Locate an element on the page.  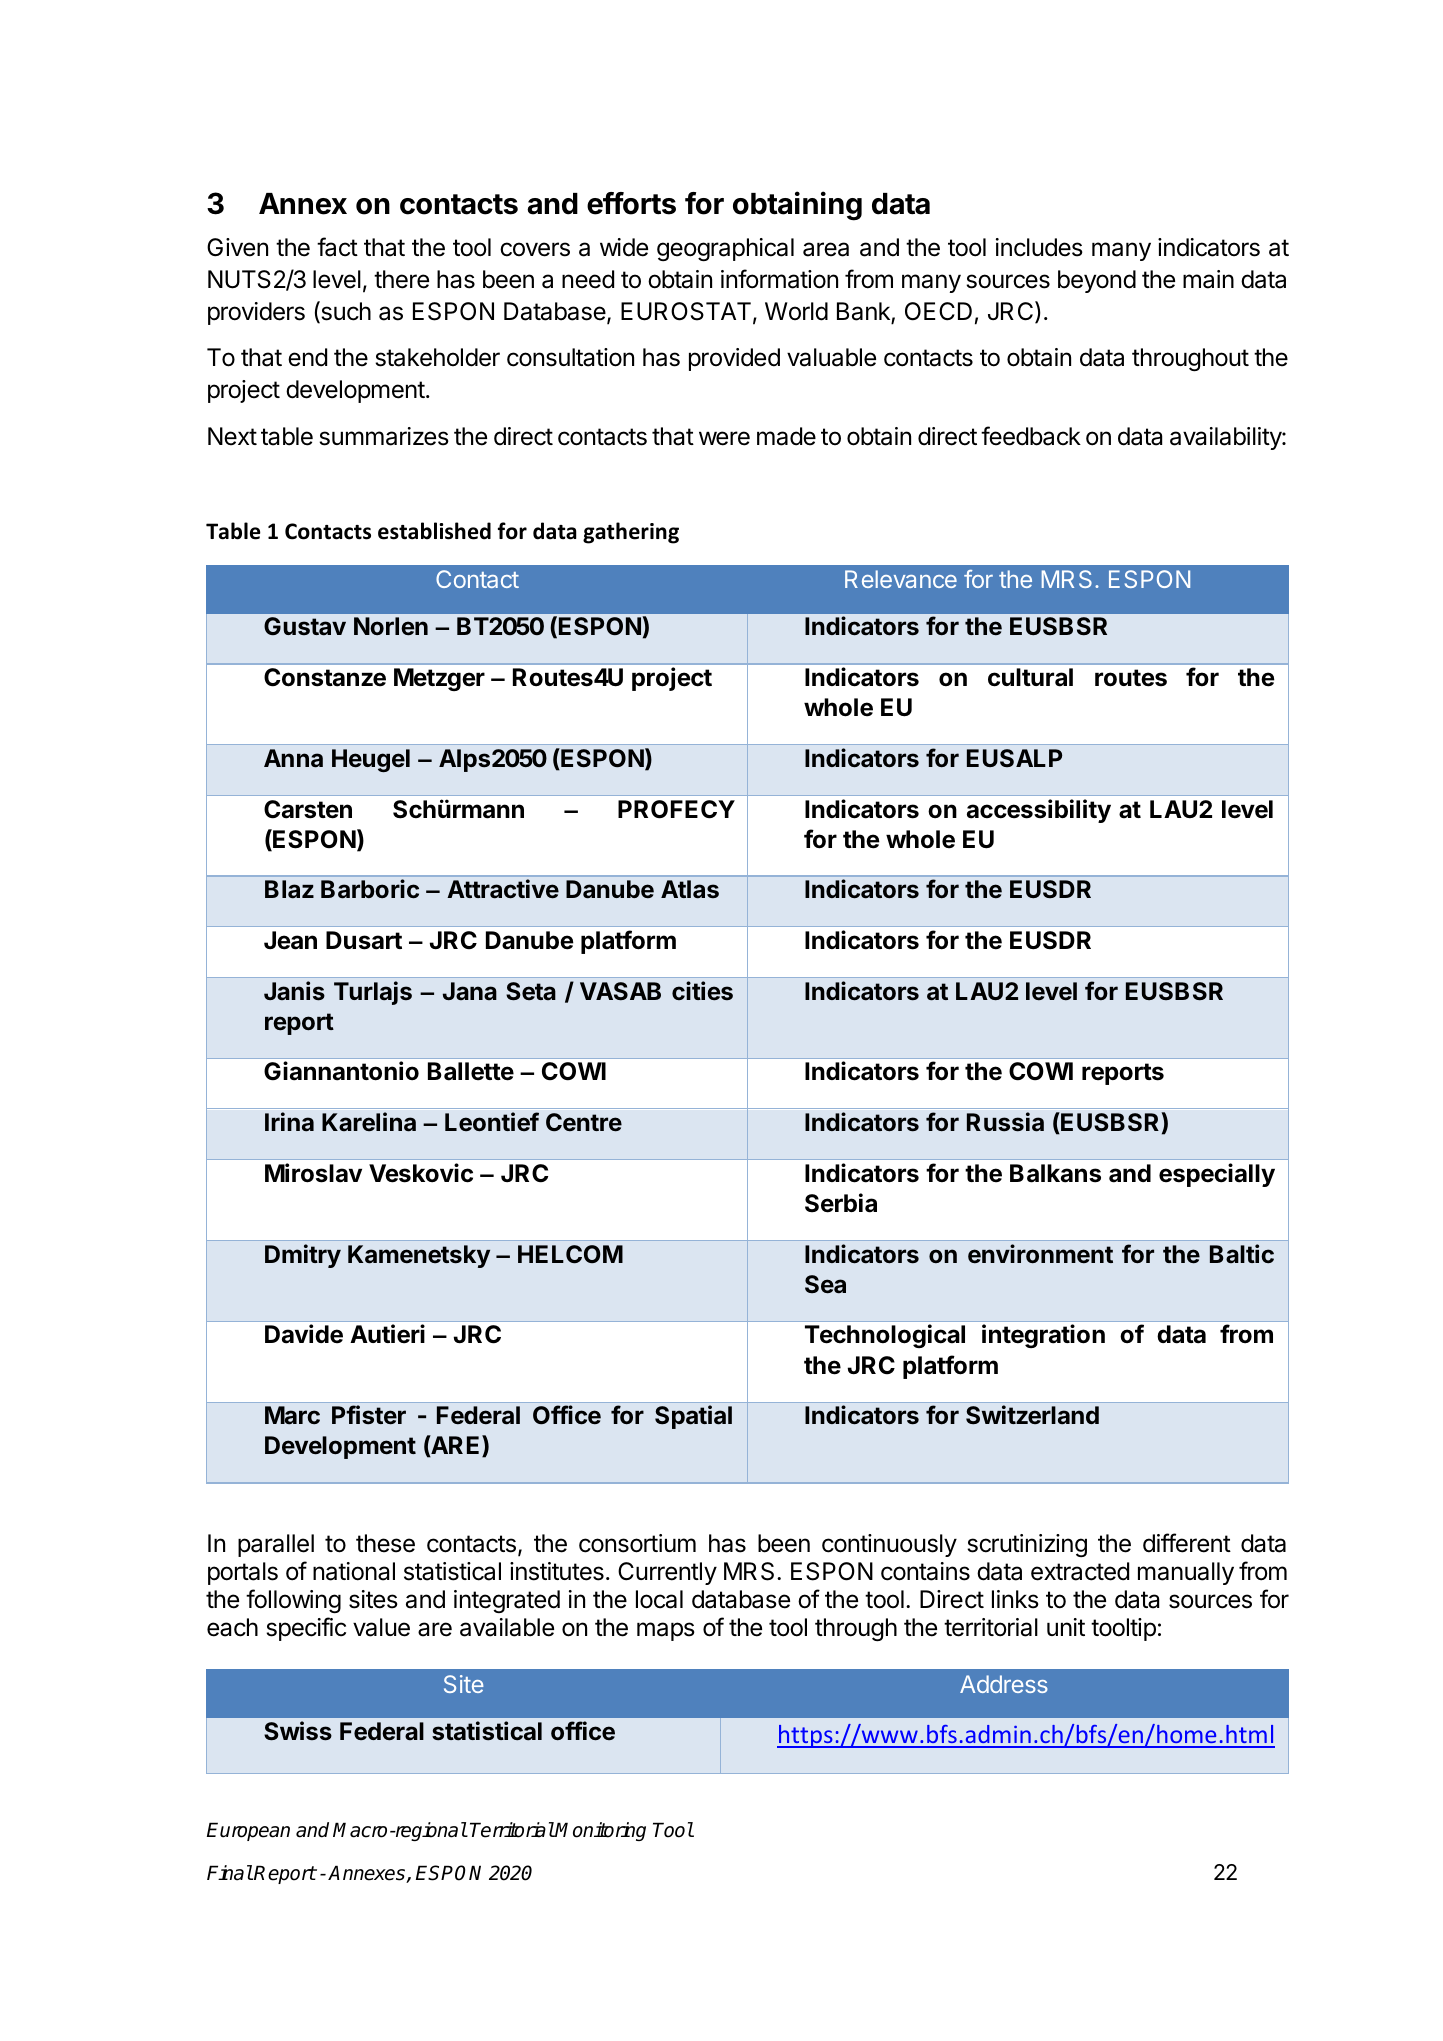
Monitoring is located at coordinates (600, 1831).
